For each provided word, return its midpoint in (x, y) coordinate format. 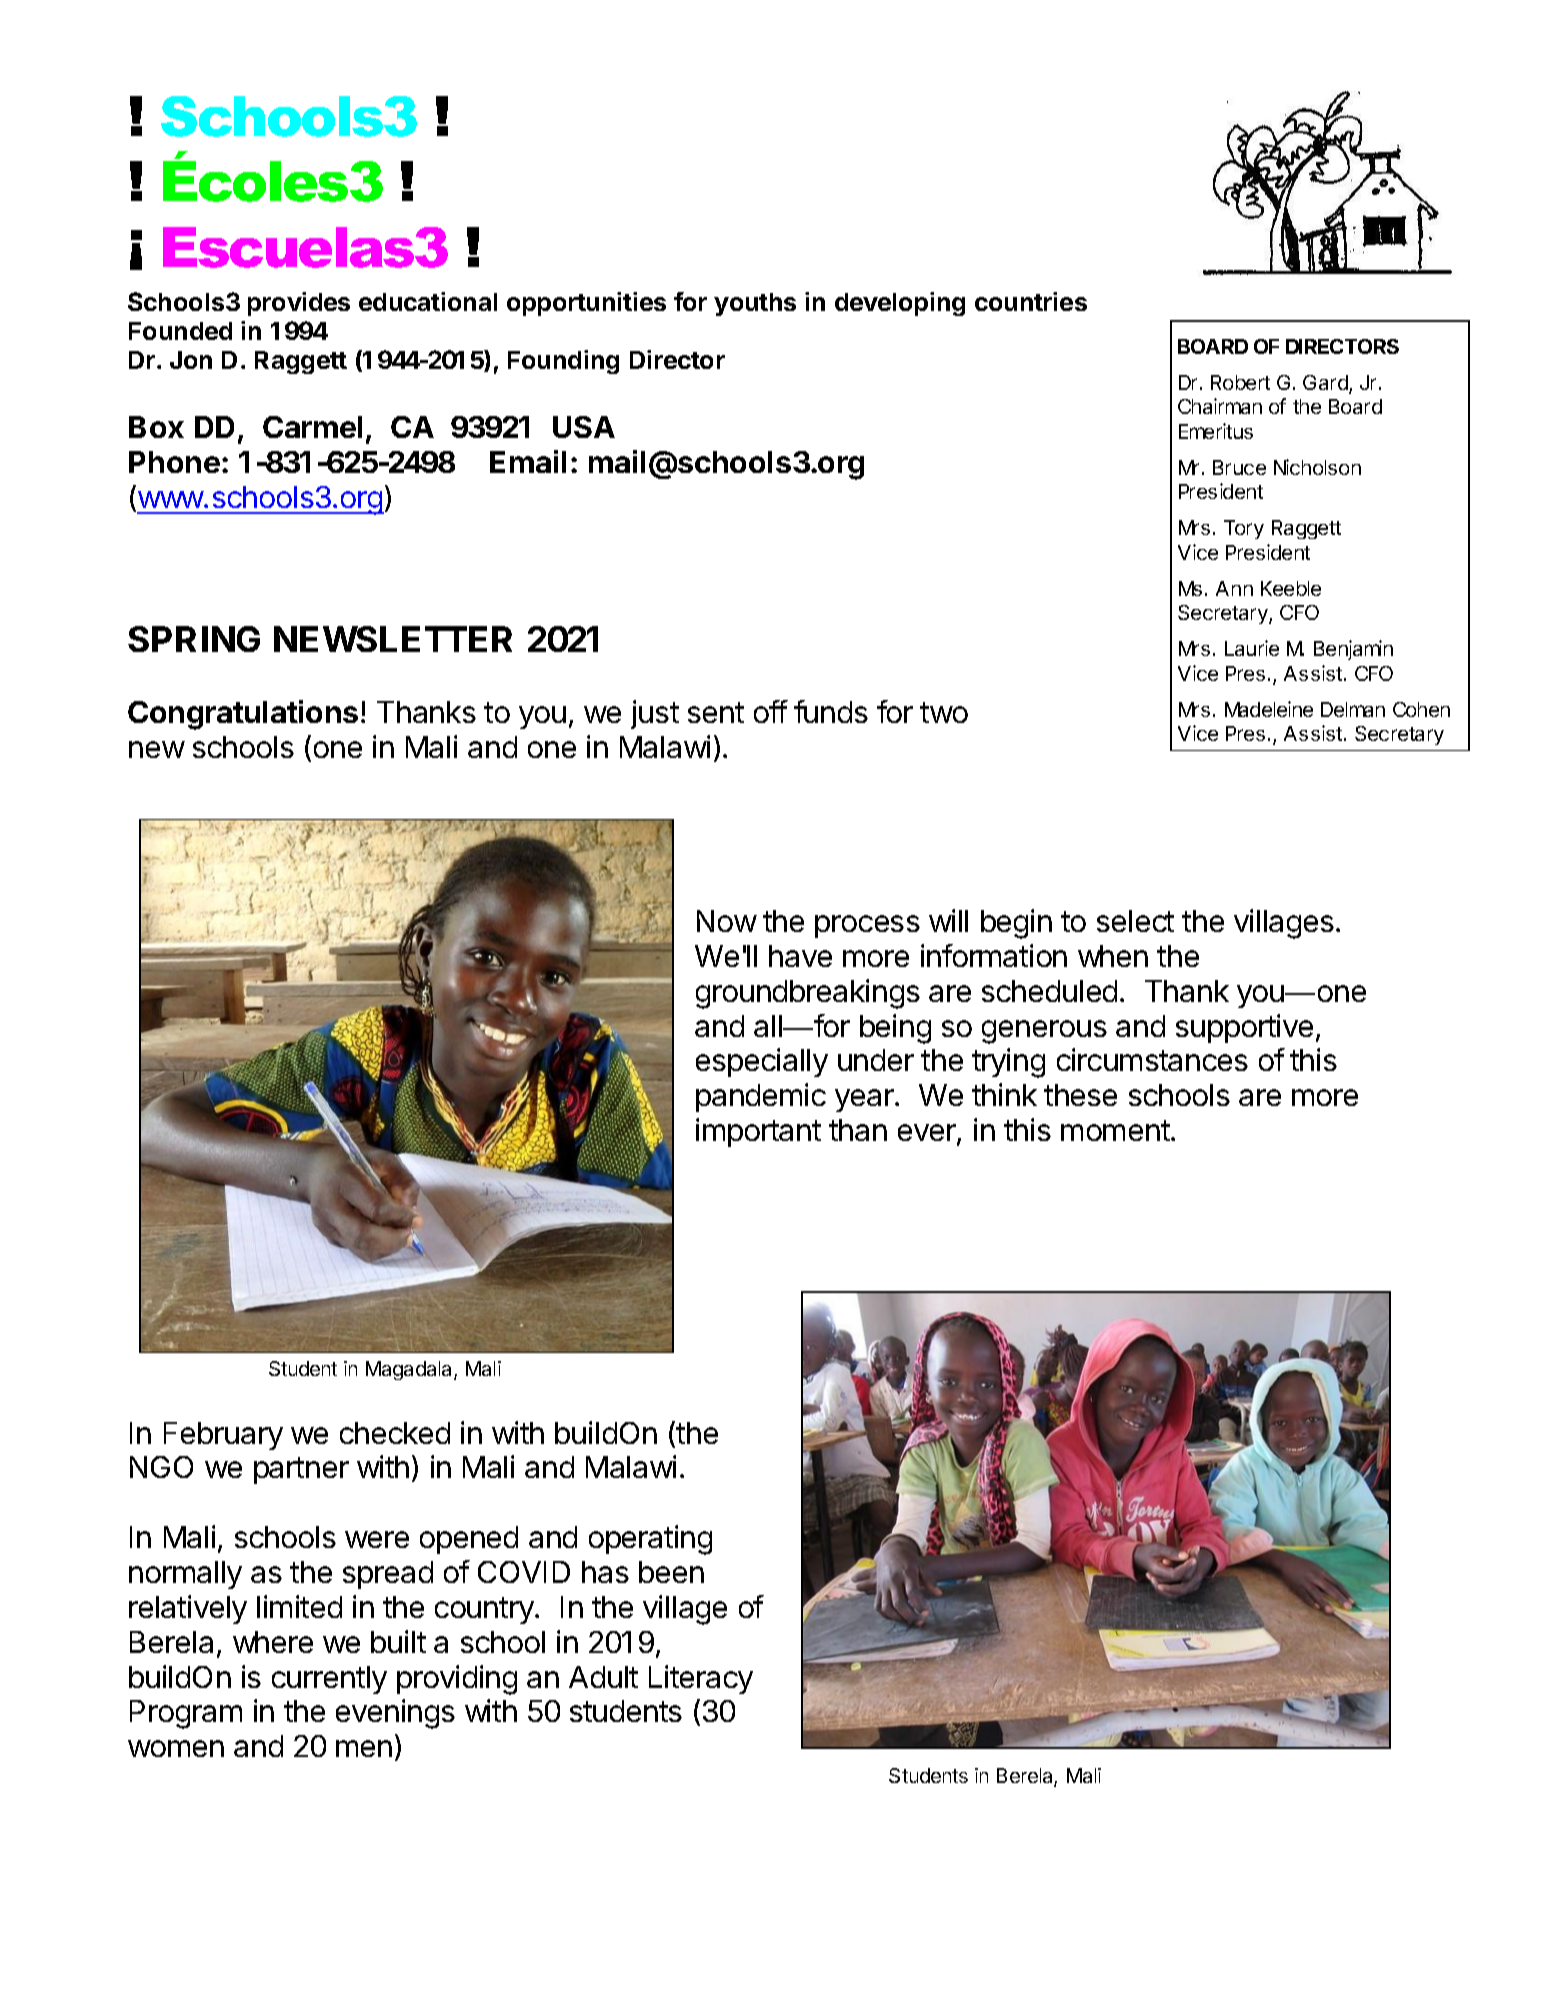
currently (329, 1680)
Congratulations (243, 715)
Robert (1240, 382)
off (771, 711)
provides (299, 304)
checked (395, 1433)
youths (755, 304)
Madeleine (1269, 709)
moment (1115, 1130)
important (758, 1132)
